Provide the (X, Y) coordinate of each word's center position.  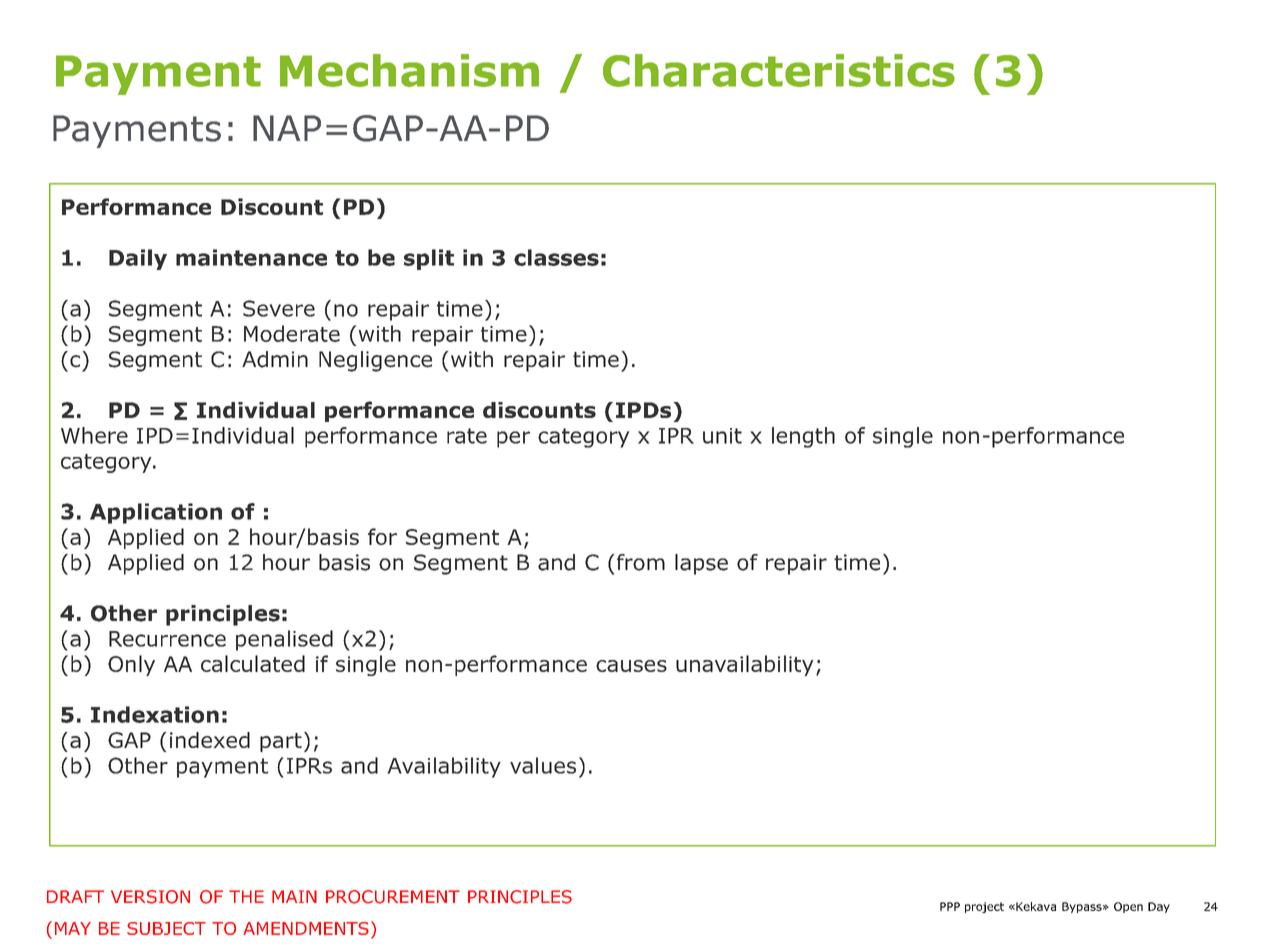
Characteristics (779, 70)
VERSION (150, 897)
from (639, 562)
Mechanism (409, 70)
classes (556, 257)
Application (156, 513)
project (984, 907)
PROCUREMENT (393, 897)
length (803, 437)
